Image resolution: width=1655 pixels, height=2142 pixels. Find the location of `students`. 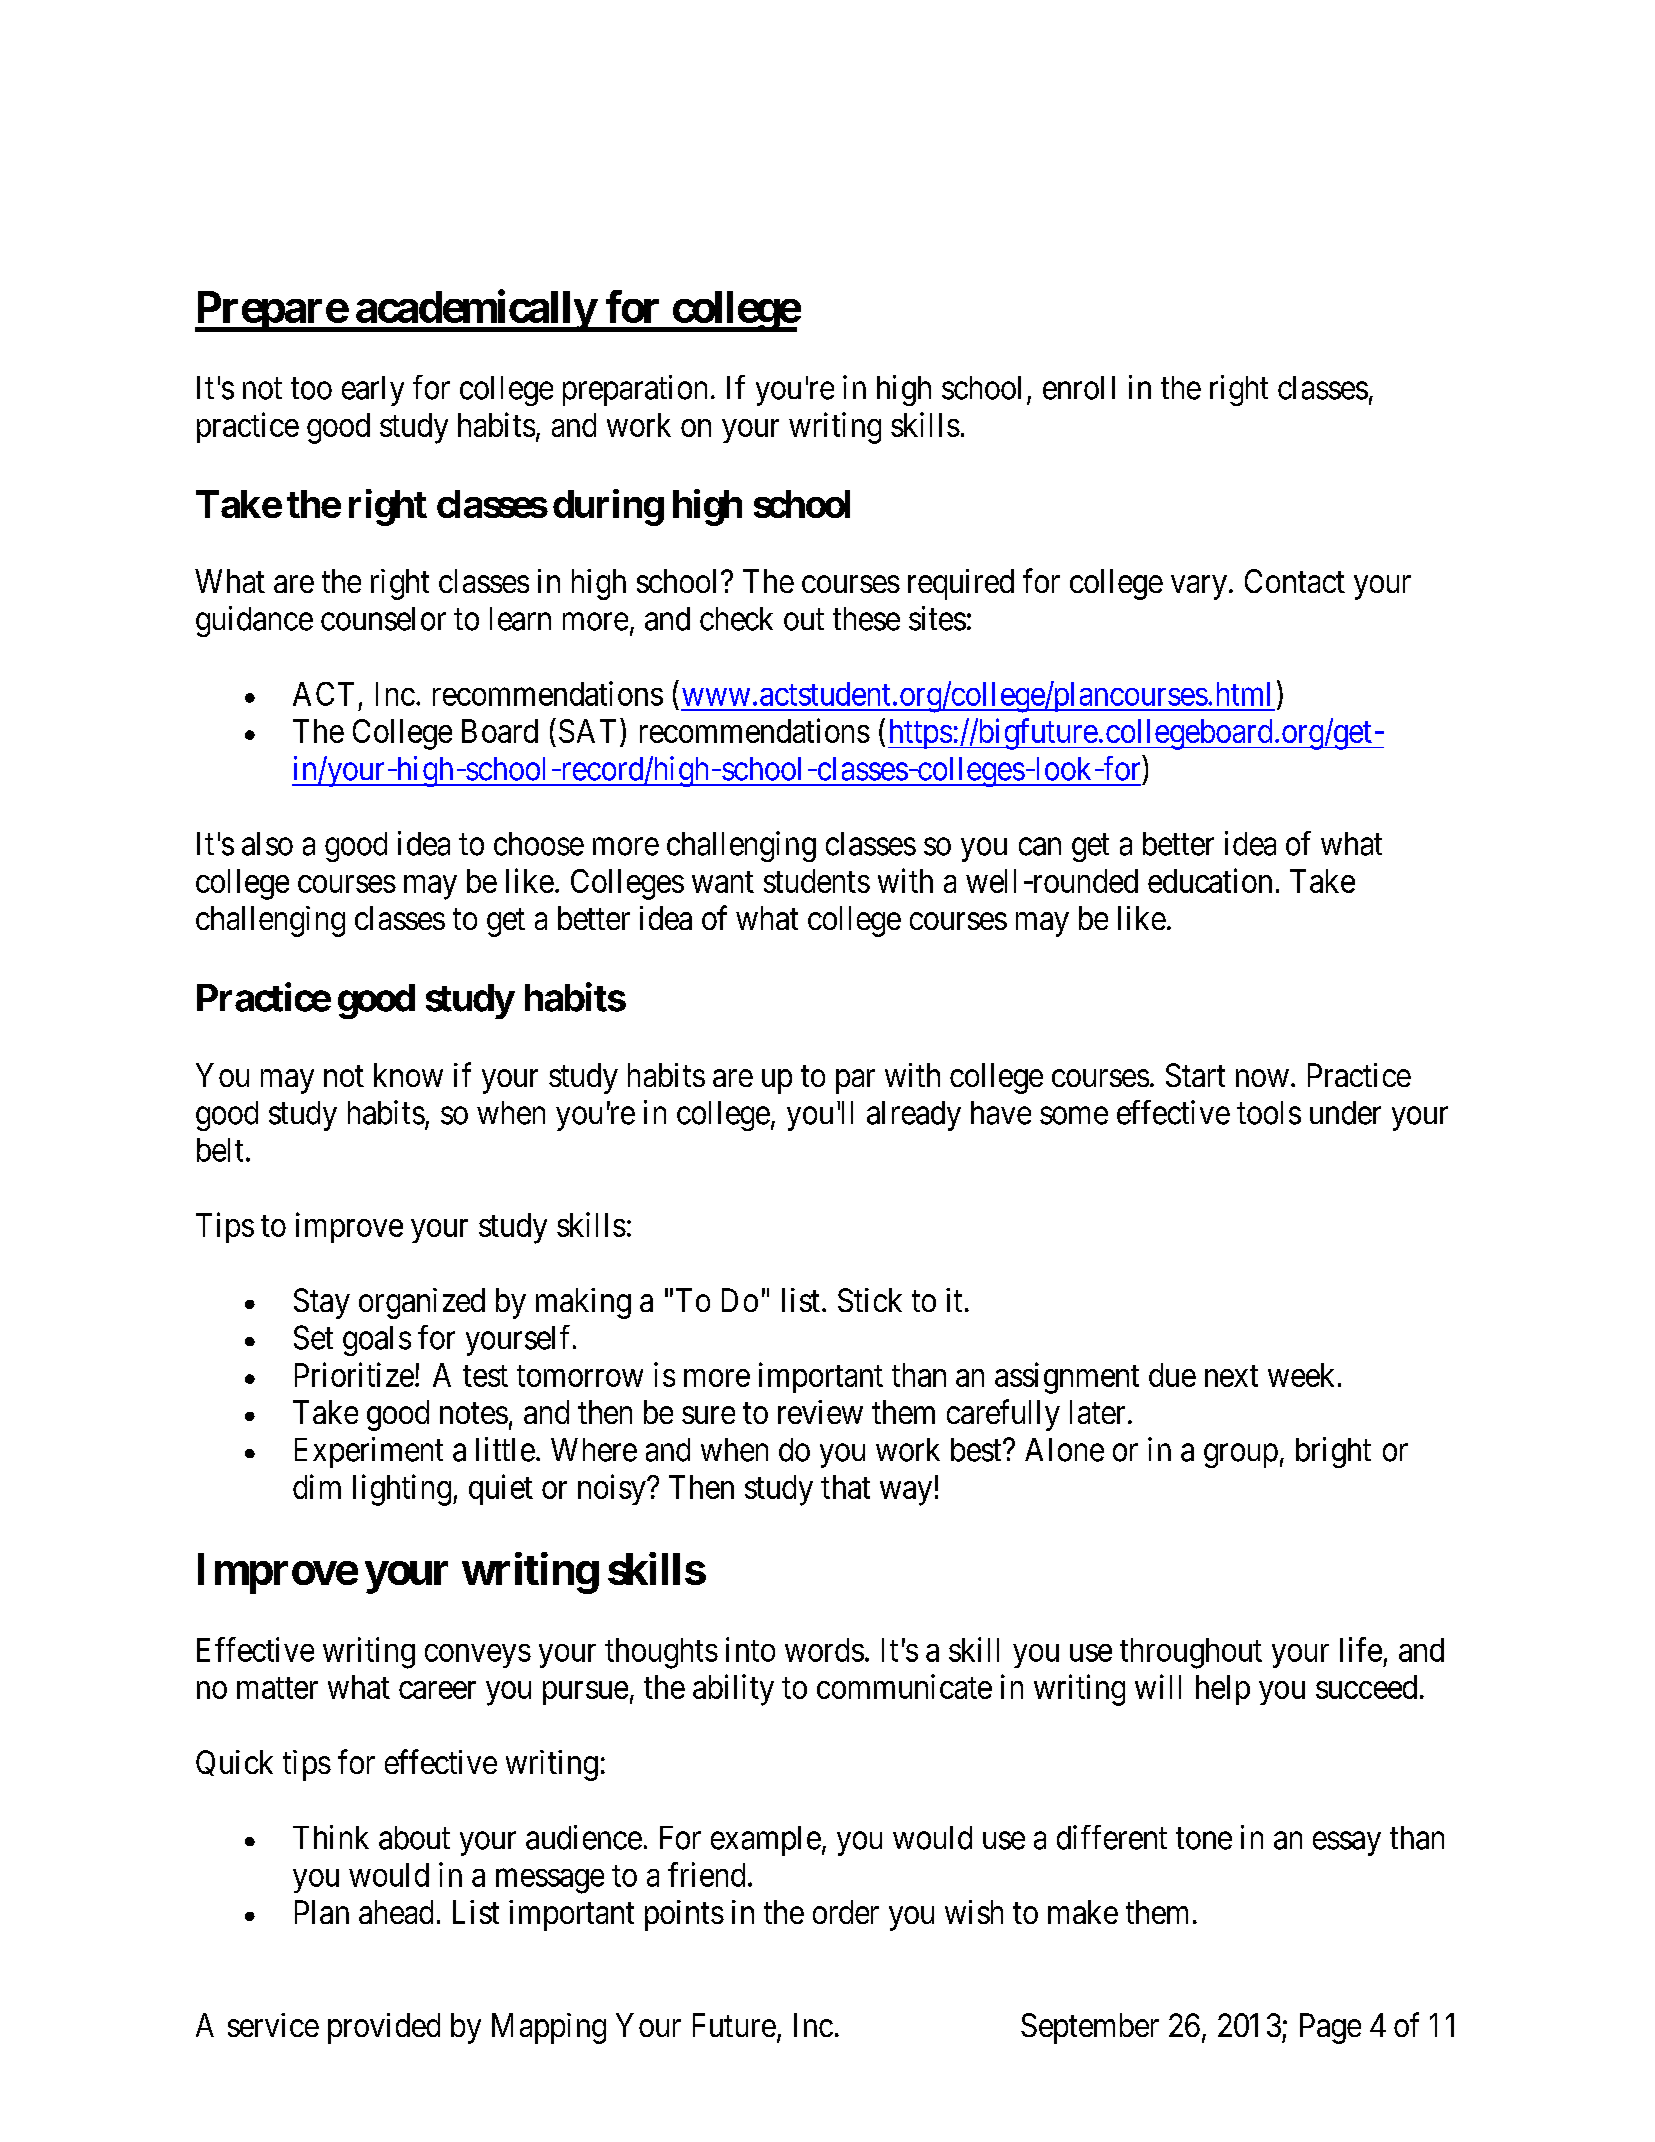

students is located at coordinates (817, 881).
